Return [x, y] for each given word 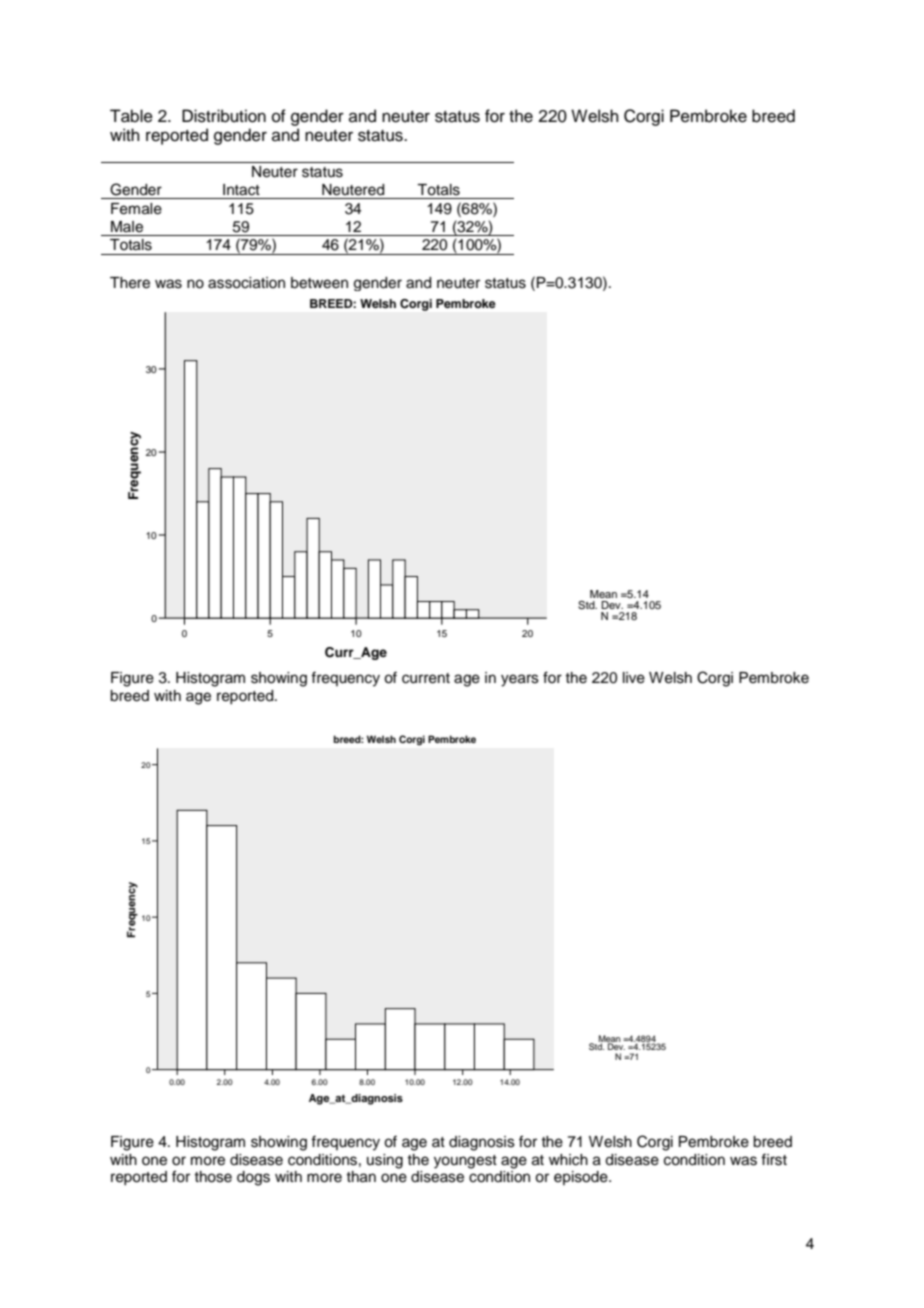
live [634, 678]
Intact [241, 190]
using [385, 1161]
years [520, 680]
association [246, 283]
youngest [465, 1162]
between [319, 283]
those [213, 1177]
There [130, 283]
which [568, 1160]
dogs [253, 1178]
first [774, 1159]
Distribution [224, 116]
